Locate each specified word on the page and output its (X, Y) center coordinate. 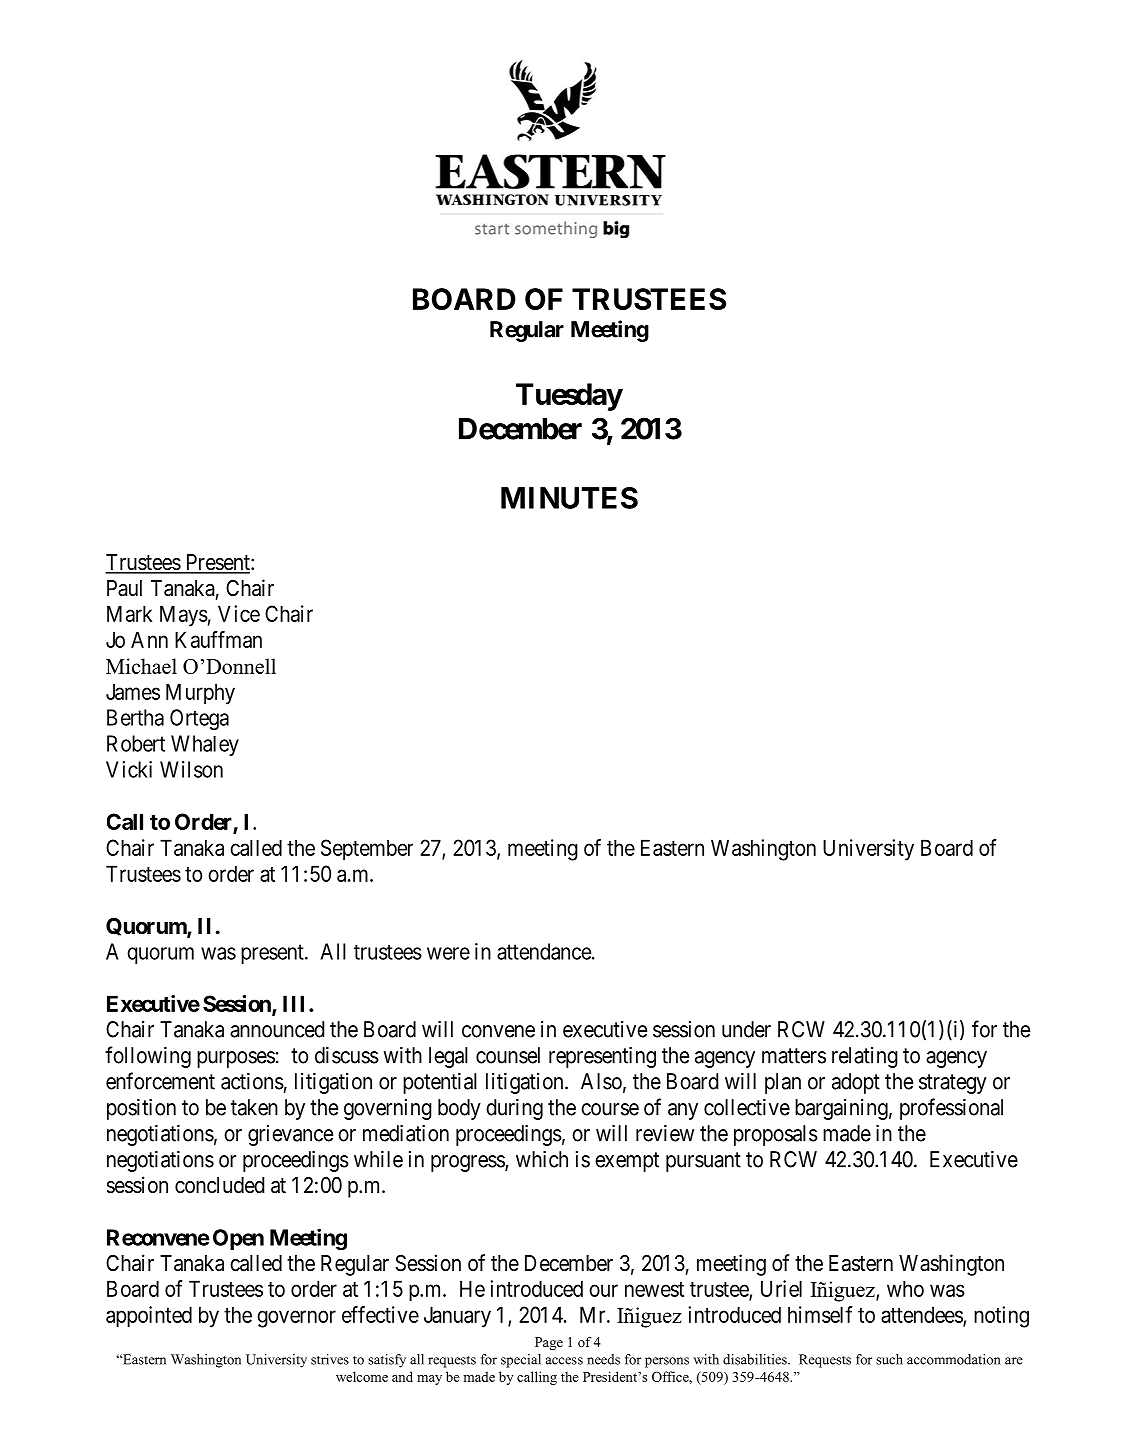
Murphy (200, 694)
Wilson (191, 769)
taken (254, 1107)
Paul (124, 588)
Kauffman (218, 639)
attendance (544, 951)
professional (951, 1109)
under (746, 1029)
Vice (239, 613)
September (367, 850)
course (610, 1109)
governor (296, 1319)
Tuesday (569, 397)
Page (549, 1343)
